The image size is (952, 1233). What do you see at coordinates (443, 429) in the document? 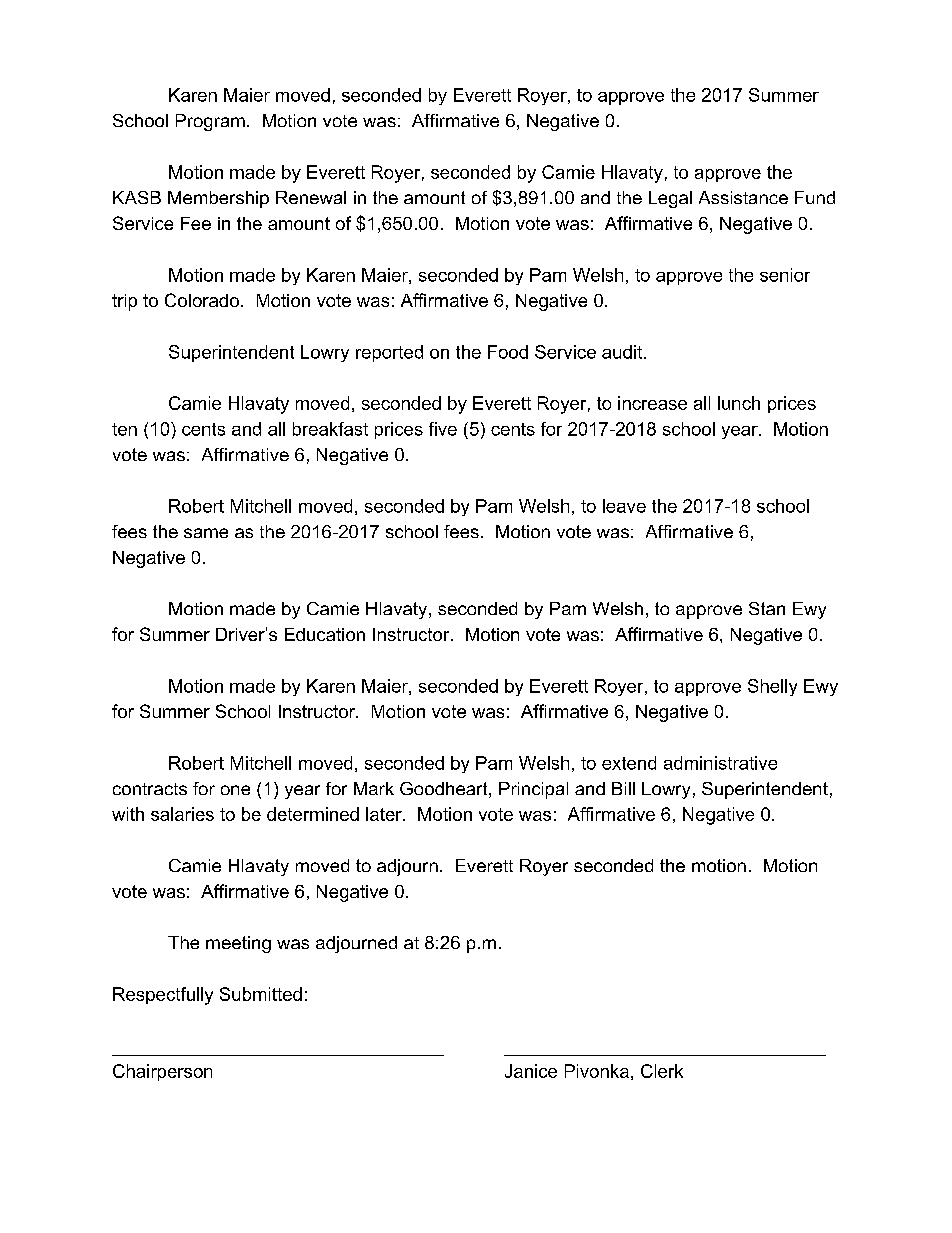
I see `five` at bounding box center [443, 429].
